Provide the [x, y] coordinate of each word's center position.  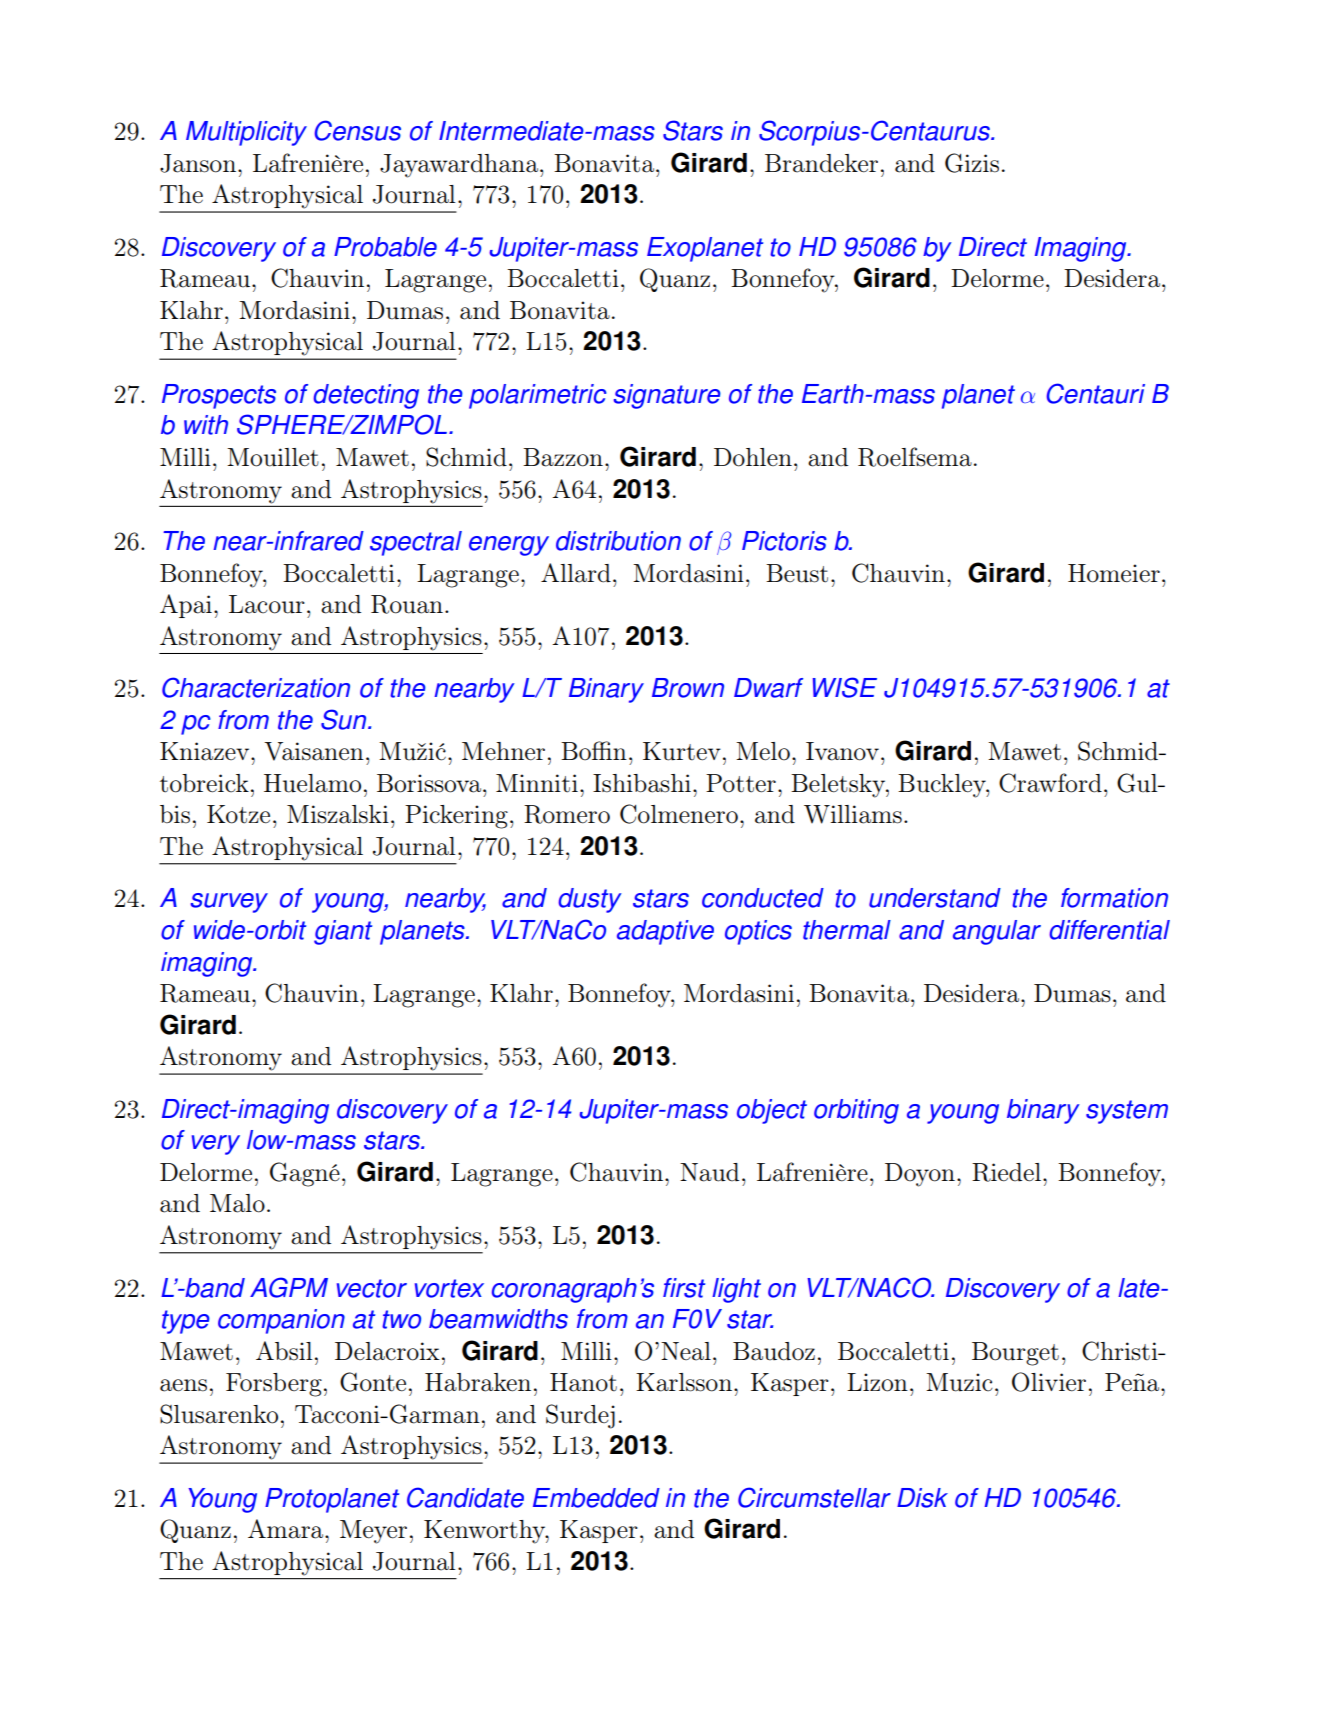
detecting [366, 396]
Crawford [1050, 783]
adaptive [665, 932]
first [684, 1288]
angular [997, 932]
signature [667, 396]
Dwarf [768, 688]
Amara [287, 1529]
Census [358, 130]
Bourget [1015, 1354]
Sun [345, 719]
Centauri [1096, 393]
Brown [688, 688]
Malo [237, 1203]
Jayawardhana [460, 166]
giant [343, 932]
